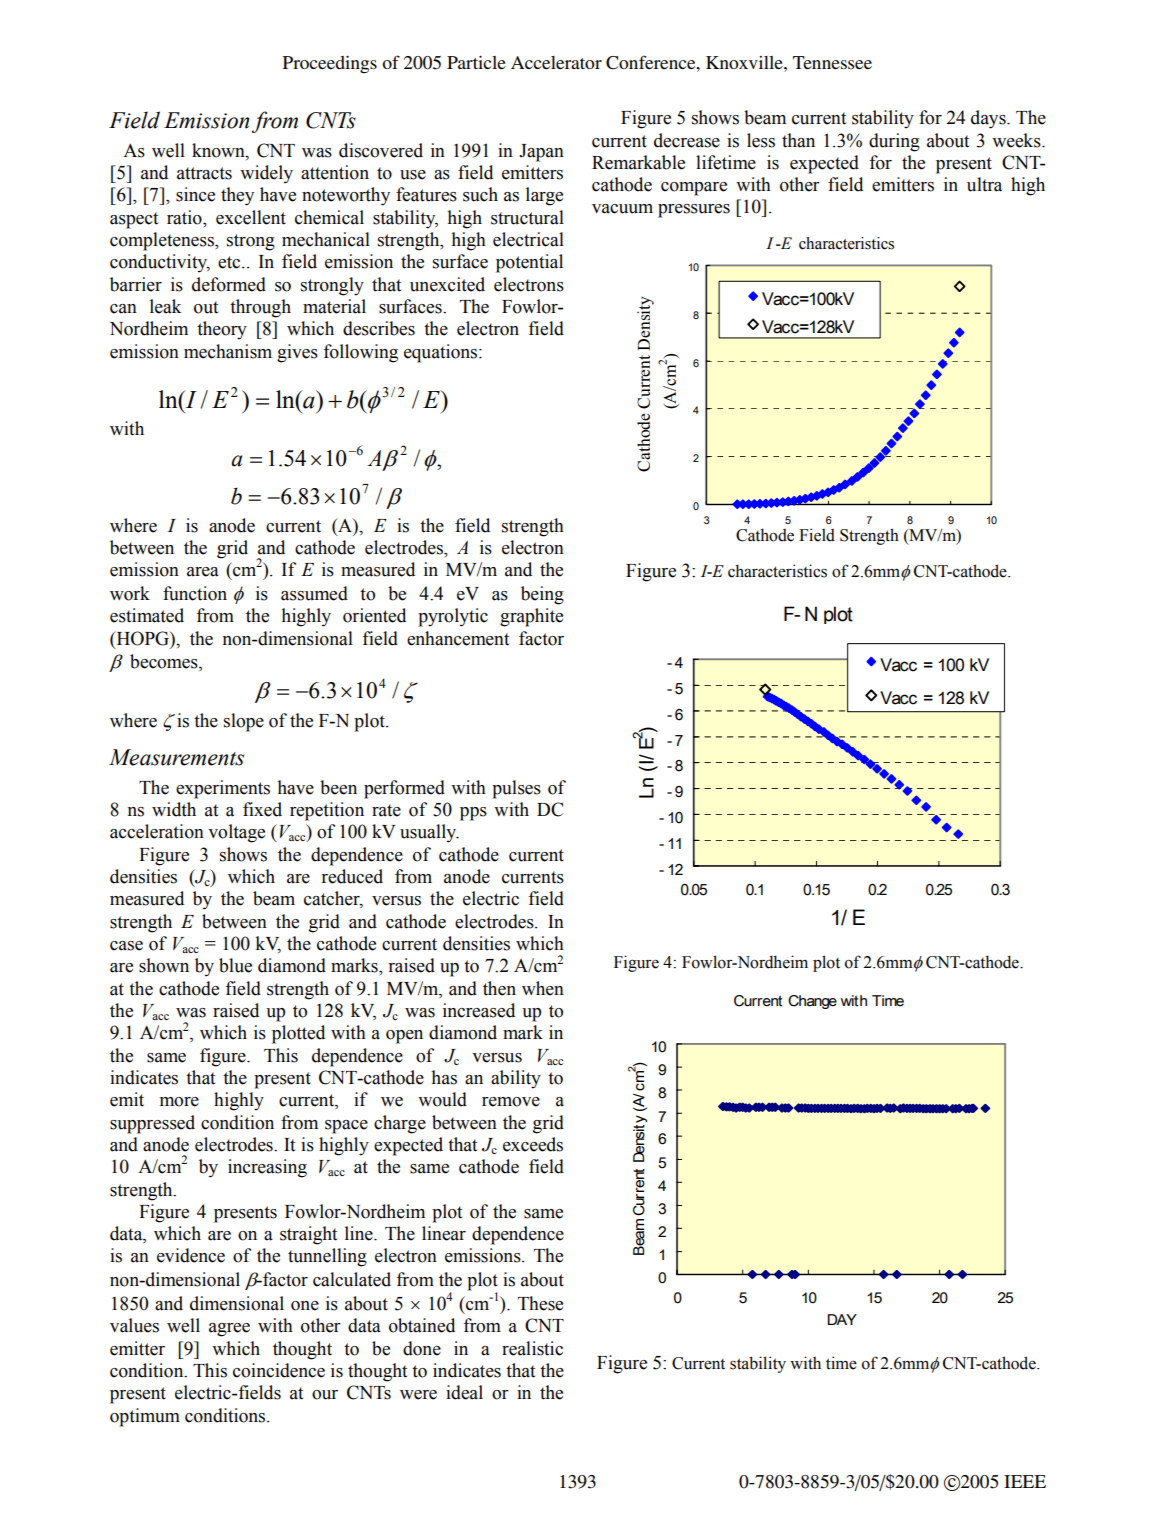  What do you see at coordinates (145, 1417) in the image?
I see `optimum` at bounding box center [145, 1417].
